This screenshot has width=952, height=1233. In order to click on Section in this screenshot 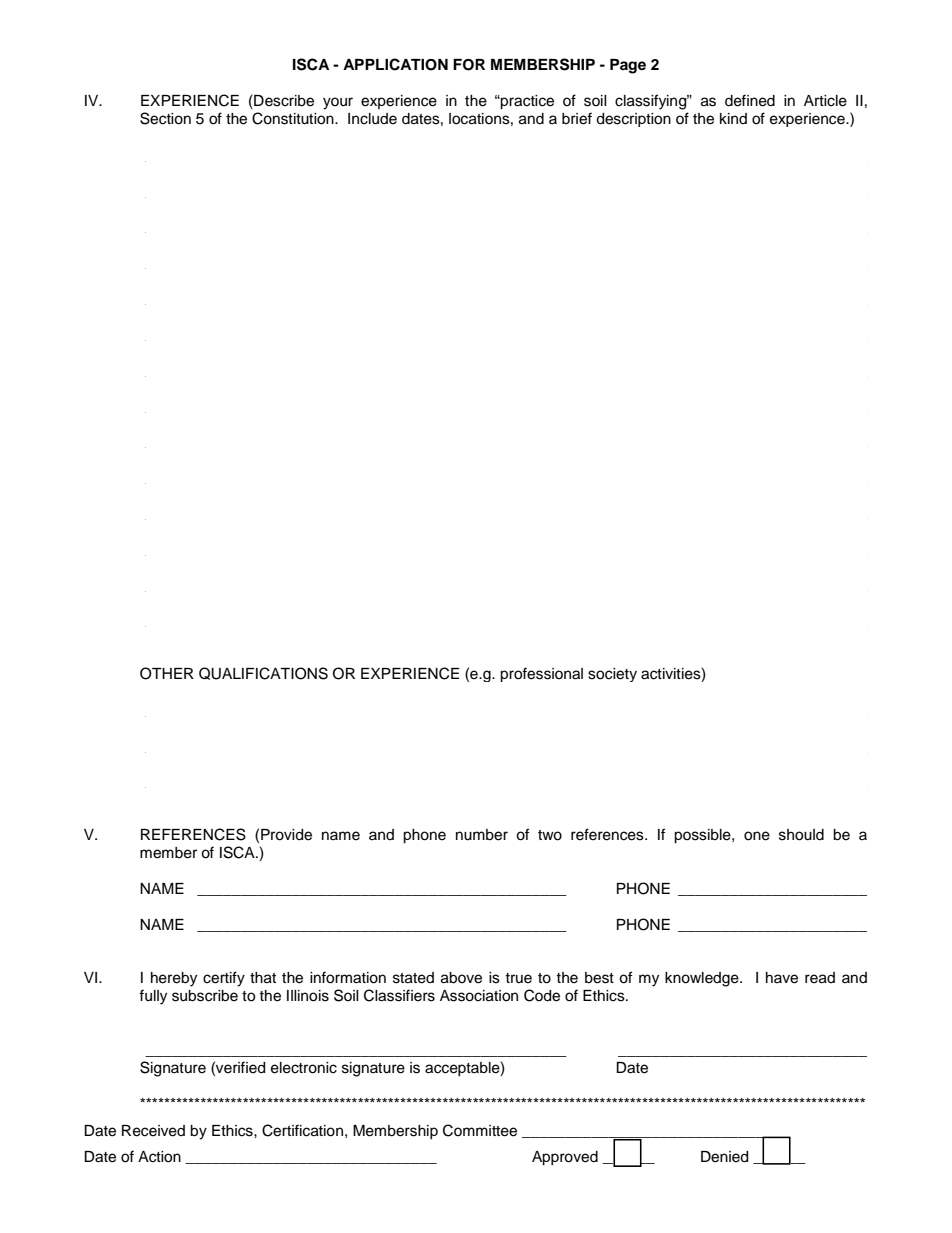, I will do `click(165, 118)`.
